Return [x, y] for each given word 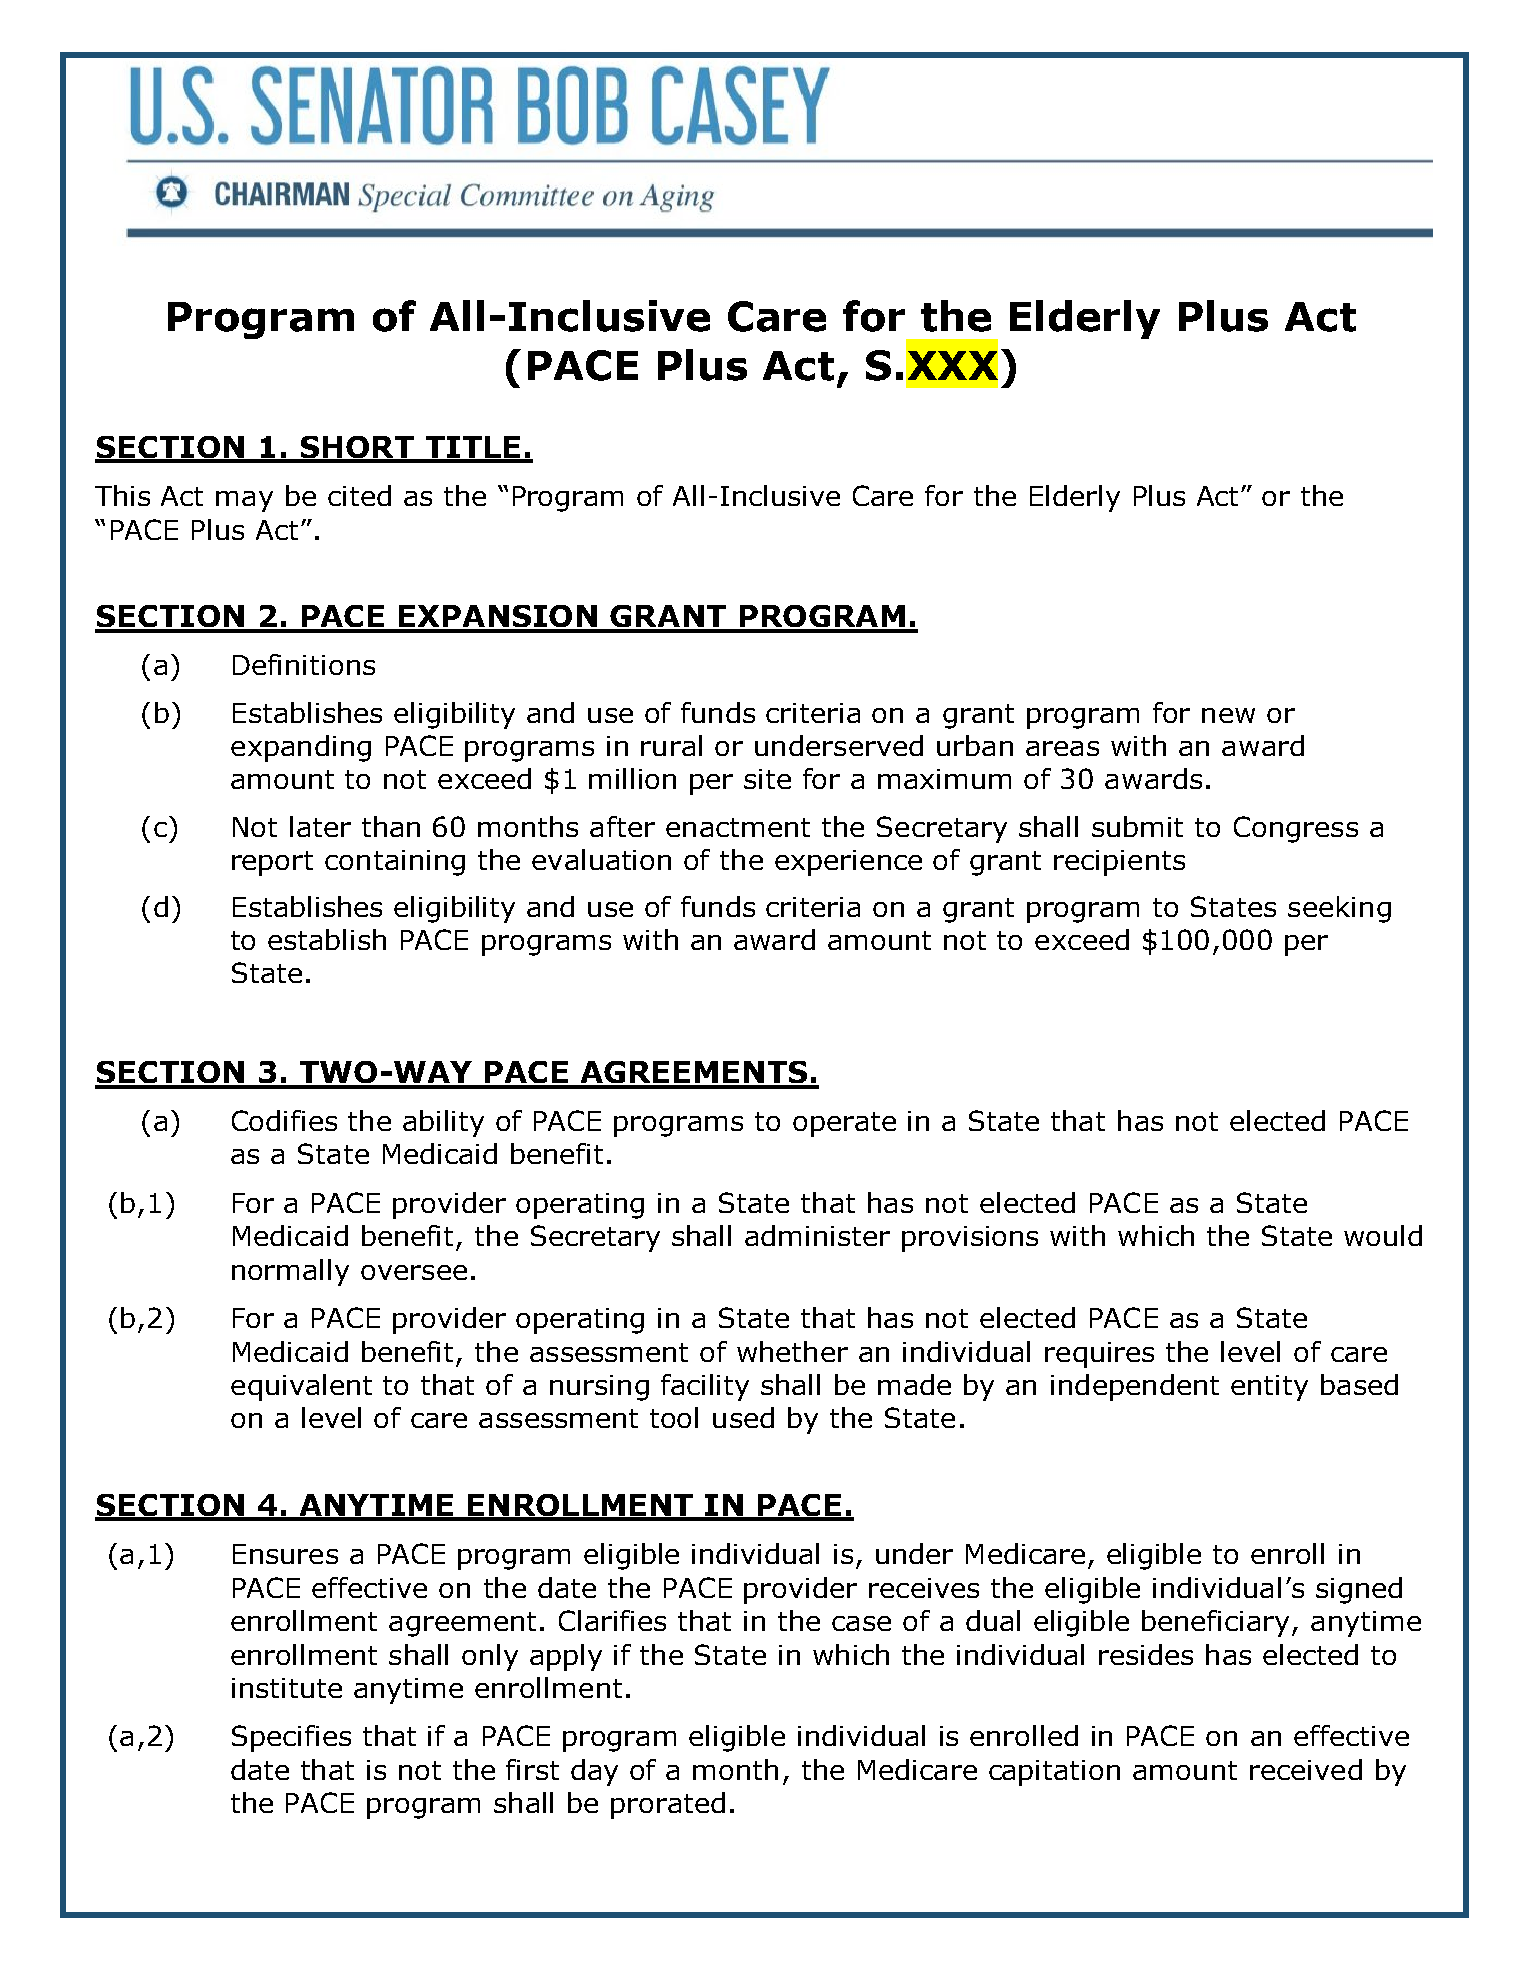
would [1383, 1235]
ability [443, 1123]
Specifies [291, 1738]
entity [1269, 1388]
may [244, 501]
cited [359, 495]
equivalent [301, 1387]
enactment [738, 827]
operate [844, 1124]
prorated [668, 1805]
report [272, 863]
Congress [1296, 829]
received [1306, 1769]
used [743, 1417]
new [1228, 715]
